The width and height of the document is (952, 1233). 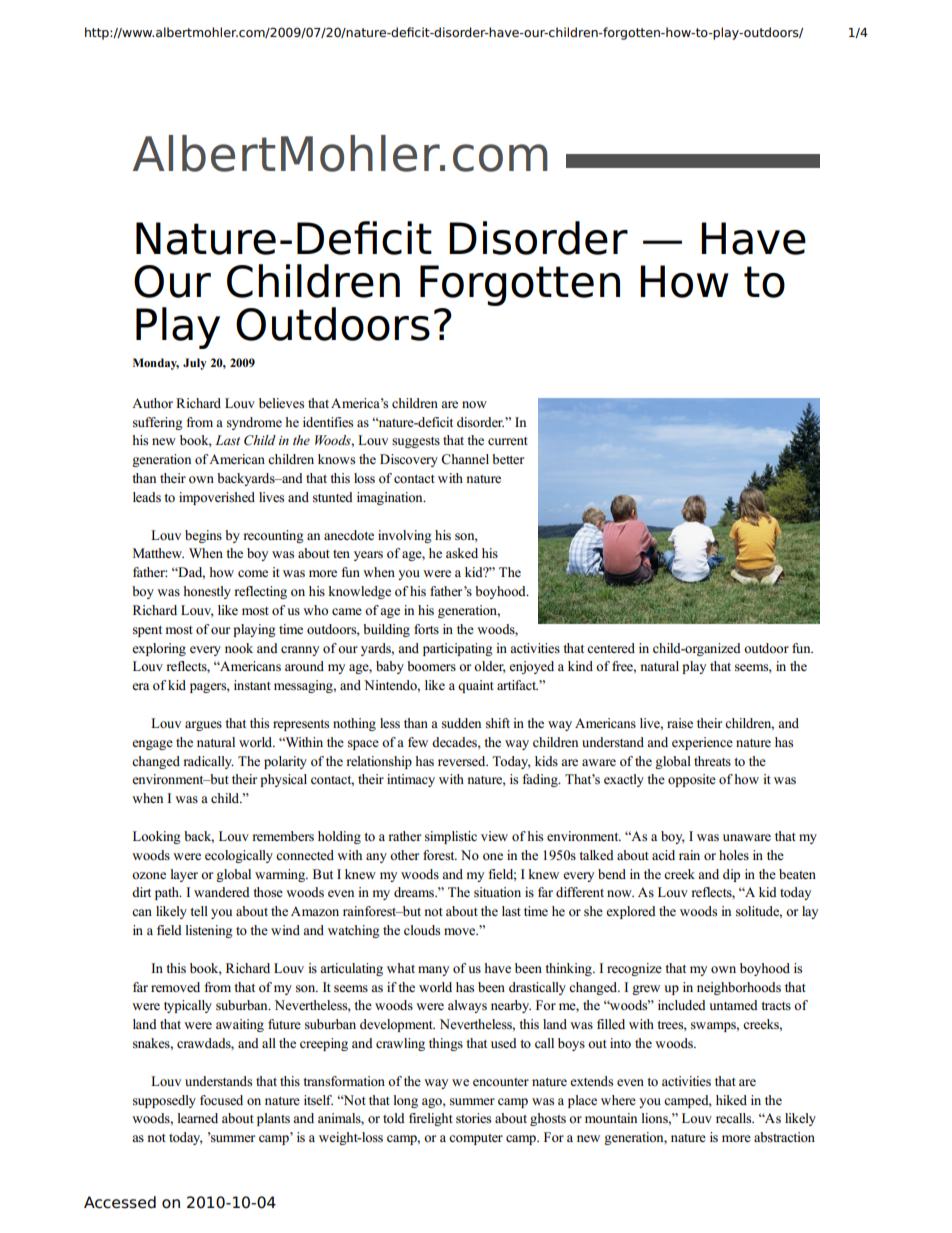 What do you see at coordinates (195, 364) in the document?
I see `July` at bounding box center [195, 364].
